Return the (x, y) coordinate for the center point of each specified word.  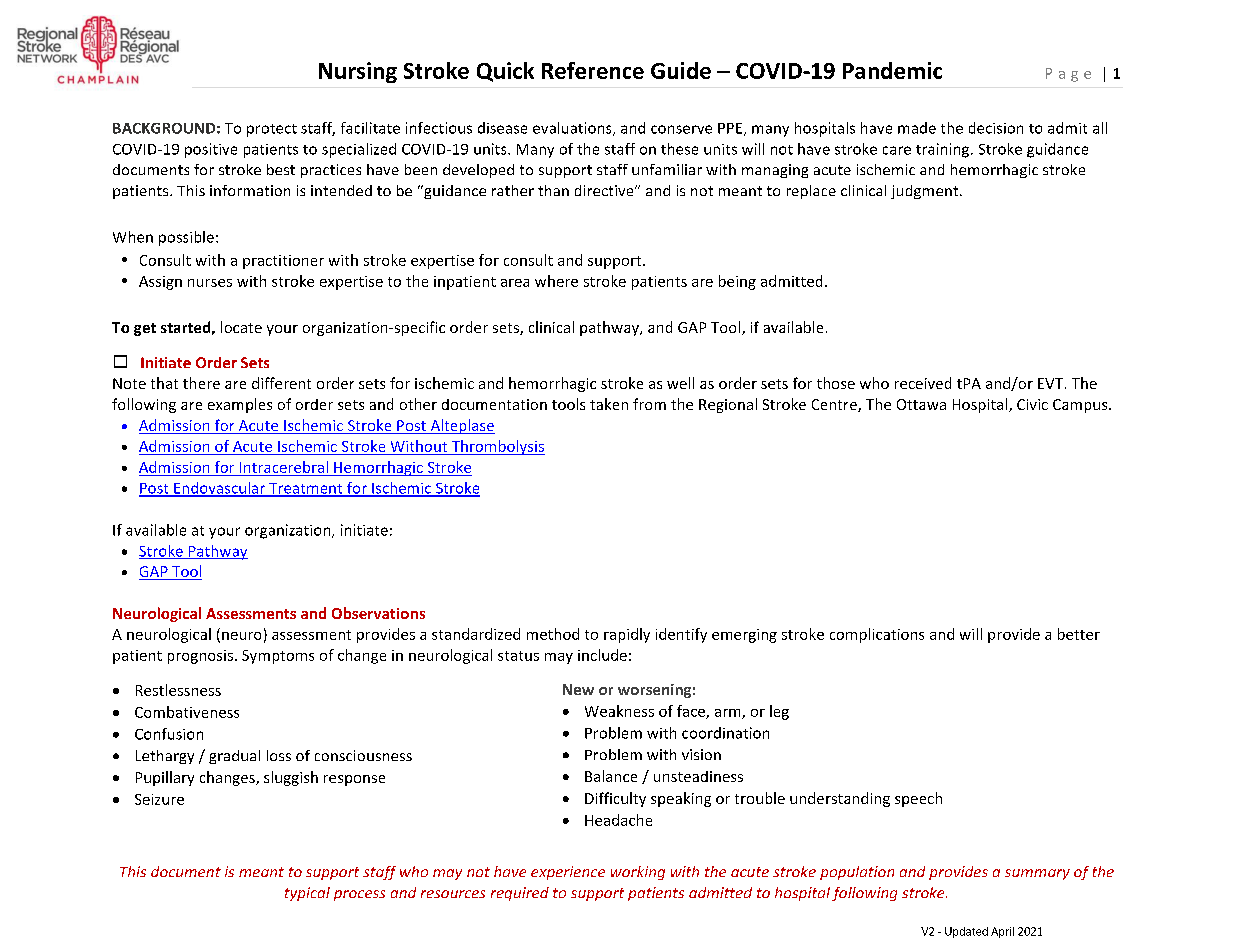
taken (609, 404)
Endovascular (219, 489)
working (638, 873)
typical (307, 894)
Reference (593, 70)
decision (996, 128)
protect (272, 130)
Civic (1032, 404)
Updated (966, 932)
